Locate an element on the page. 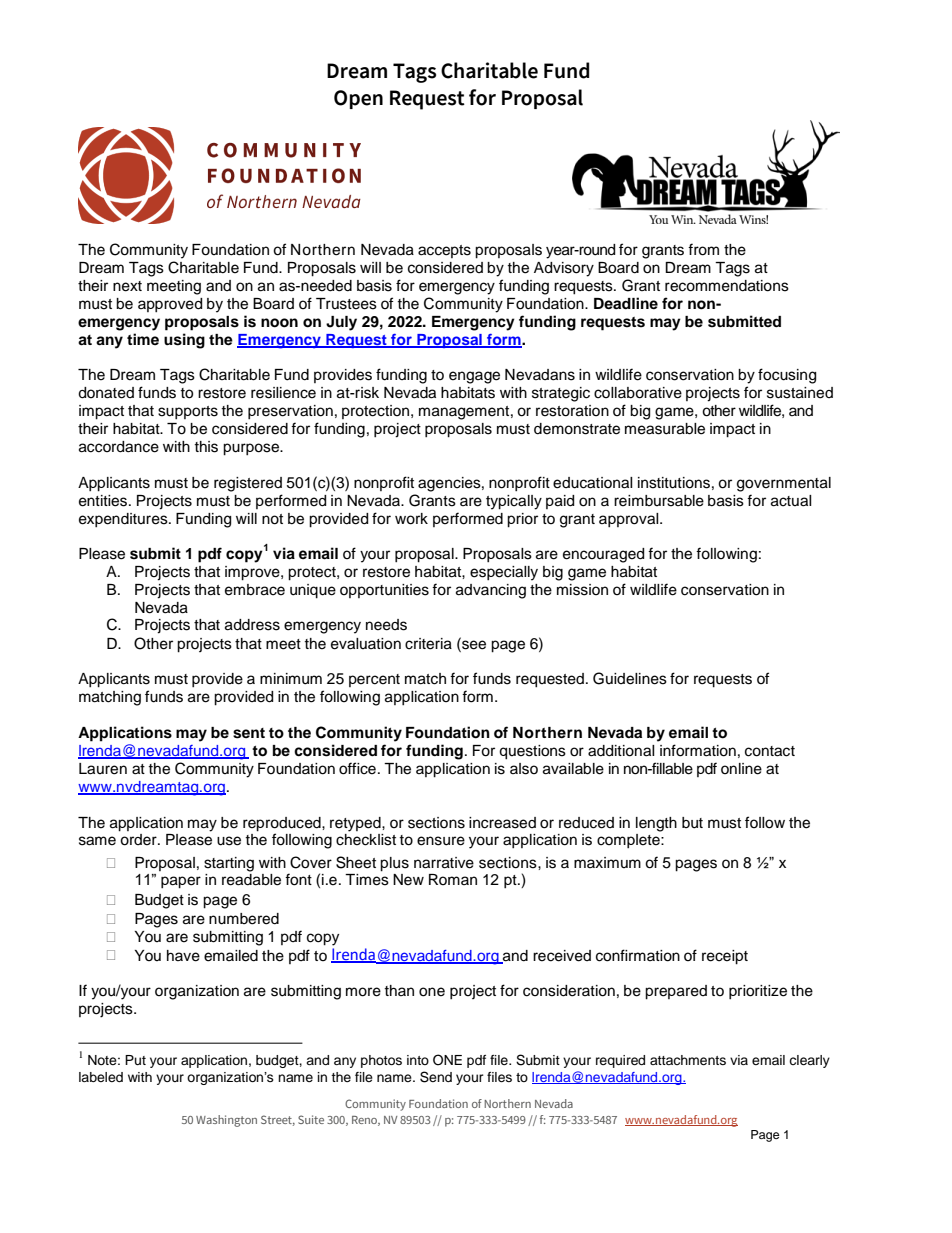 This page has width=952, height=1233. Washington is located at coordinates (226, 1121).
